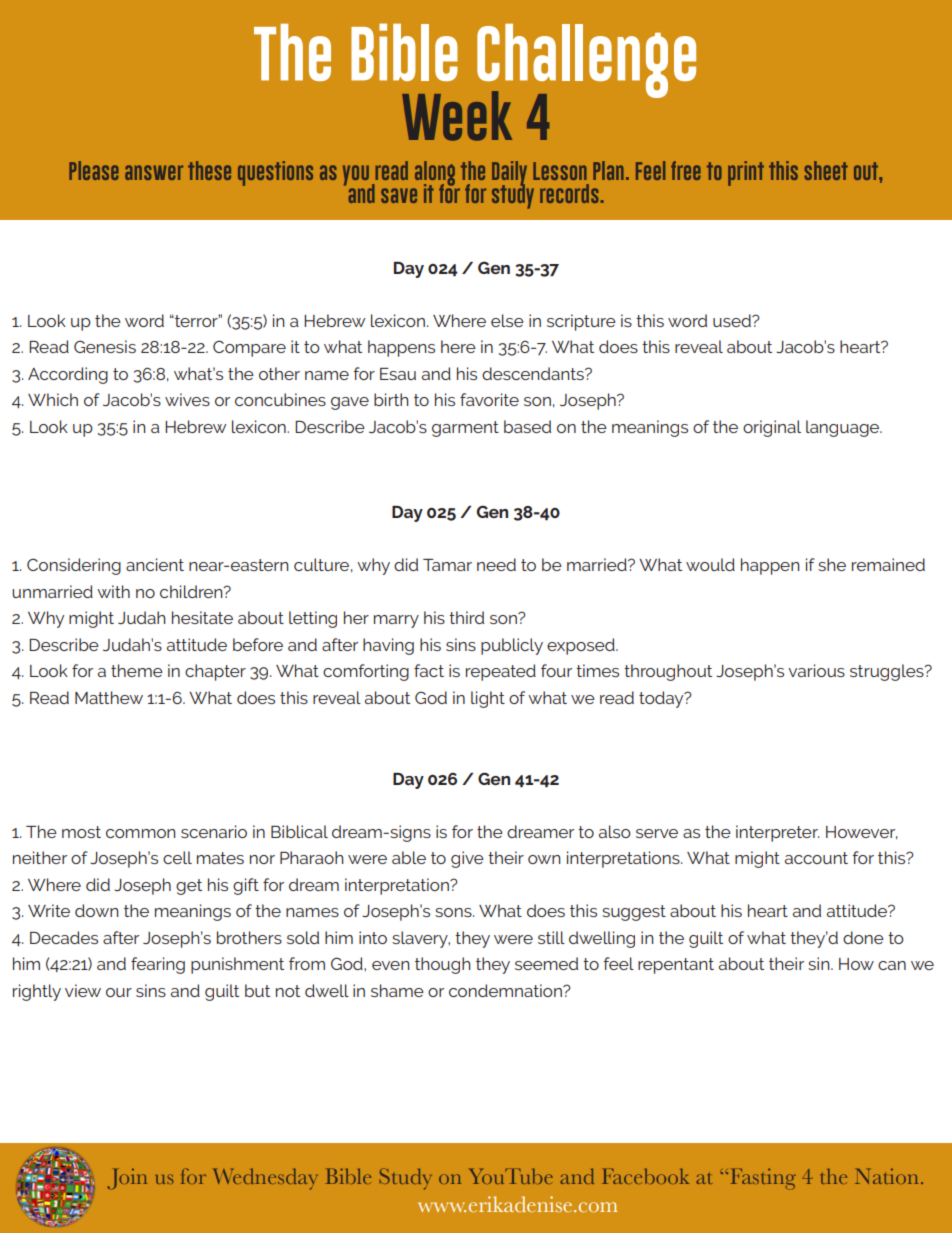 This document has width=952, height=1233. Describe the element at coordinates (457, 116) in the document. I see `Week` at that location.
